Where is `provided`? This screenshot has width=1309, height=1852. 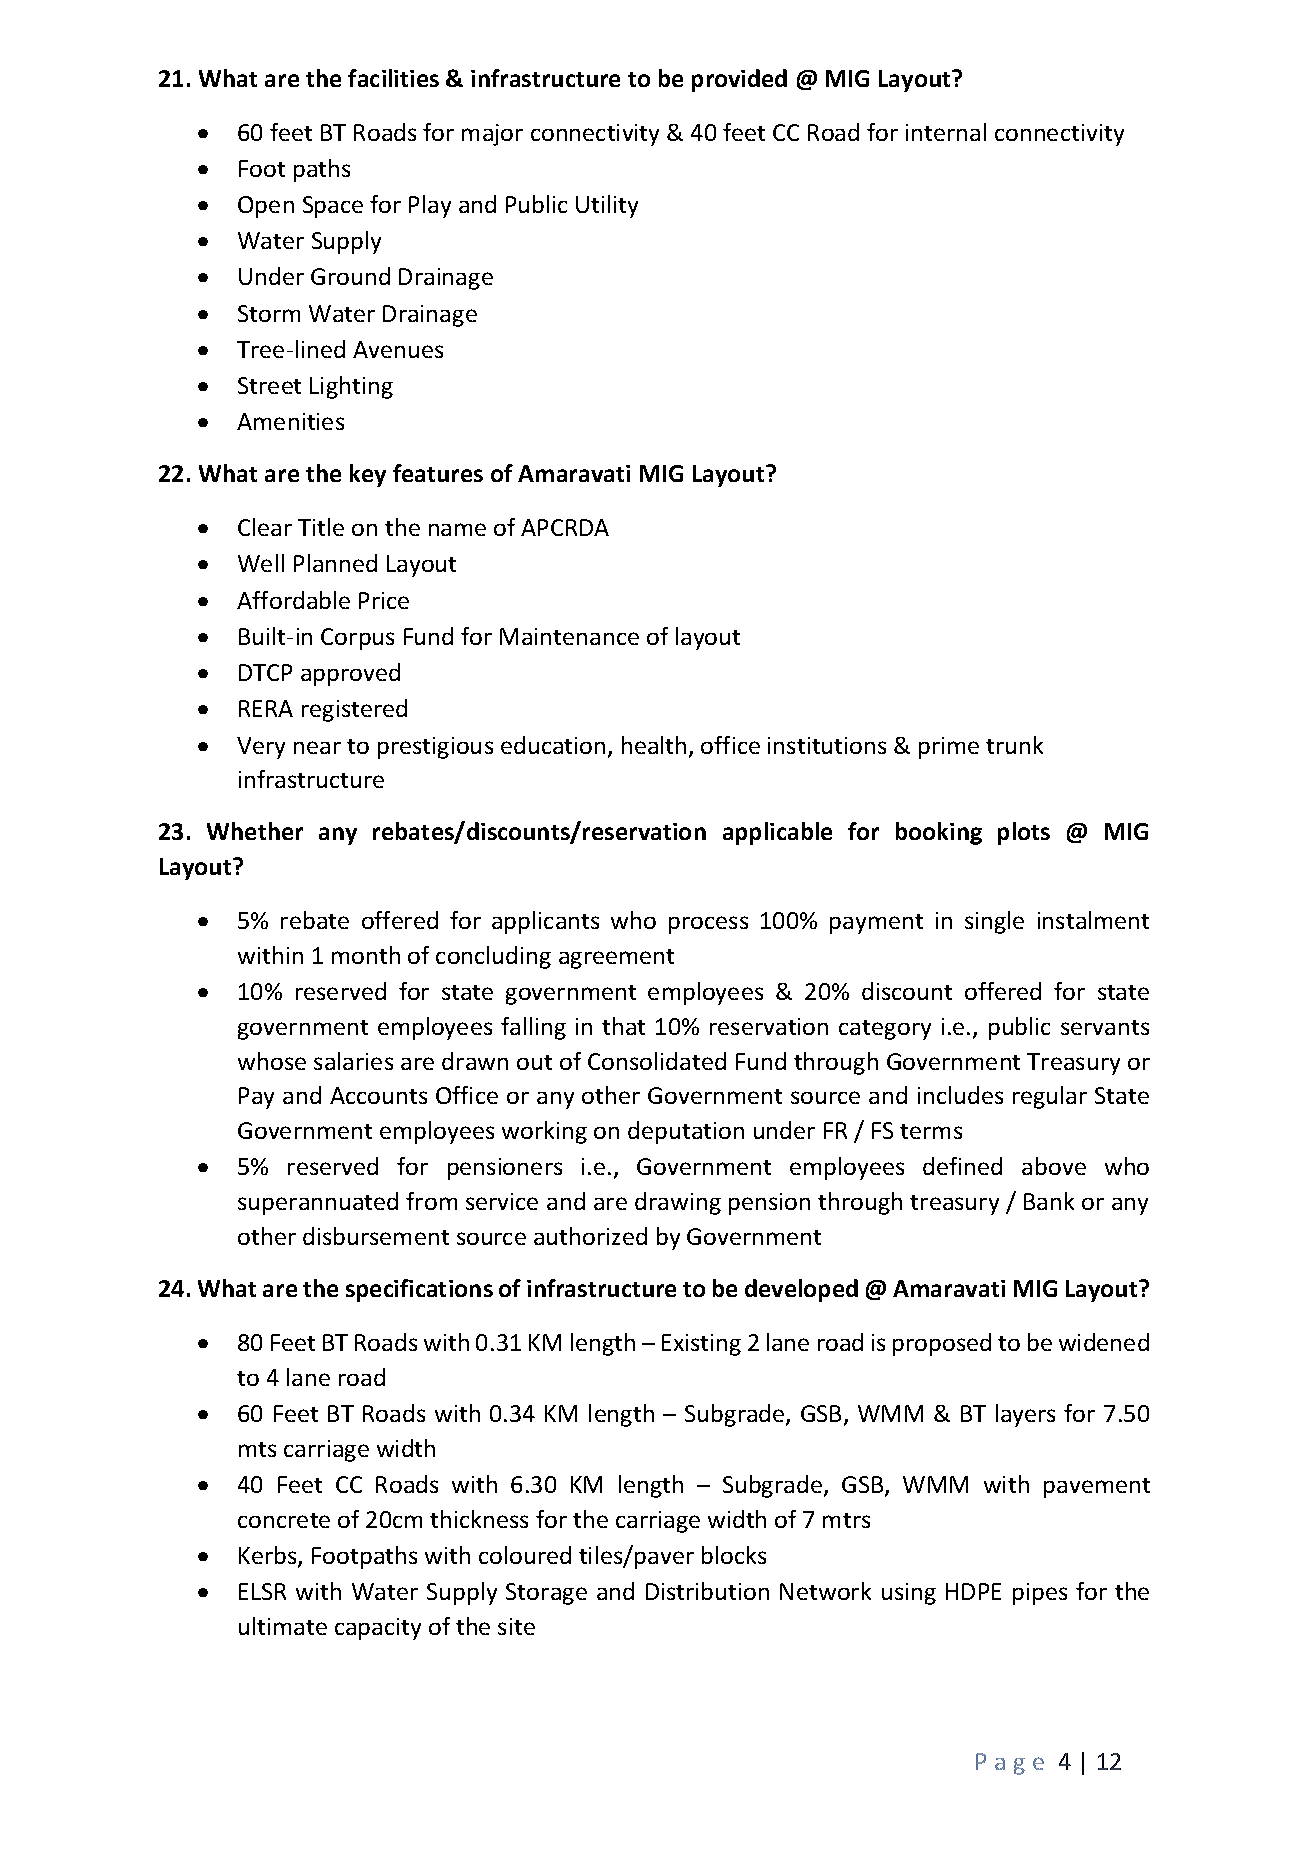
provided is located at coordinates (739, 80).
